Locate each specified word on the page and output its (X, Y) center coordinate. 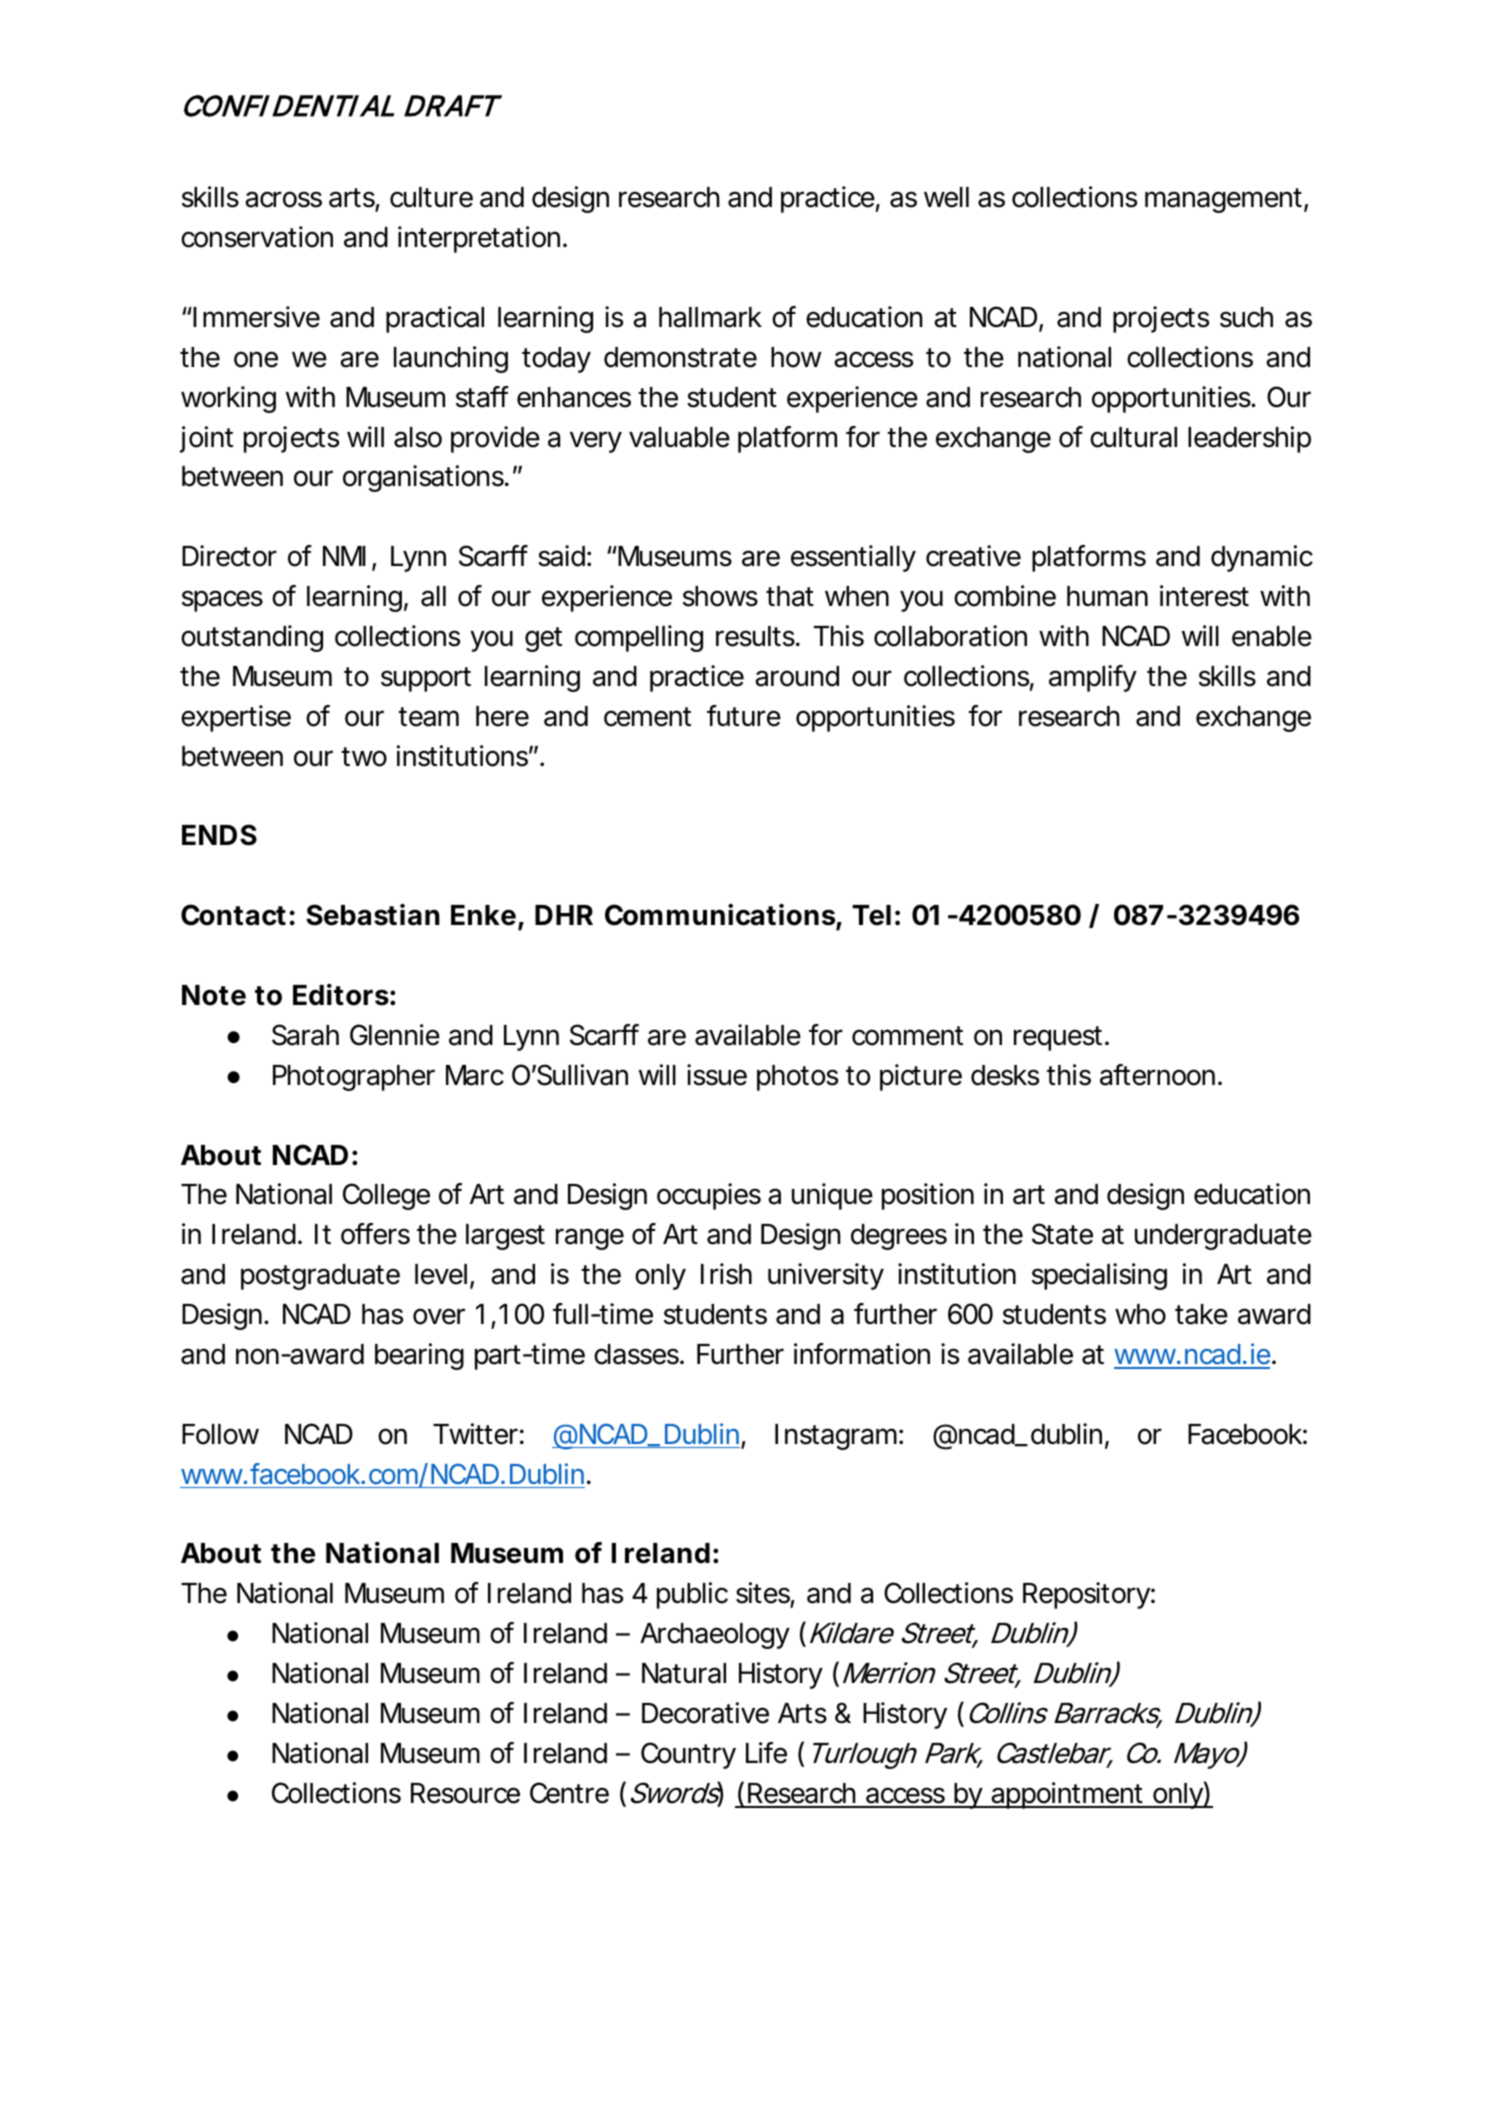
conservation (257, 237)
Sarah (305, 1035)
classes (639, 1354)
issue (717, 1075)
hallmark (710, 317)
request (1061, 1038)
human (1107, 596)
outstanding (252, 638)
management (1226, 200)
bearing (419, 1356)
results (758, 636)
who (1140, 1314)
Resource (465, 1793)
